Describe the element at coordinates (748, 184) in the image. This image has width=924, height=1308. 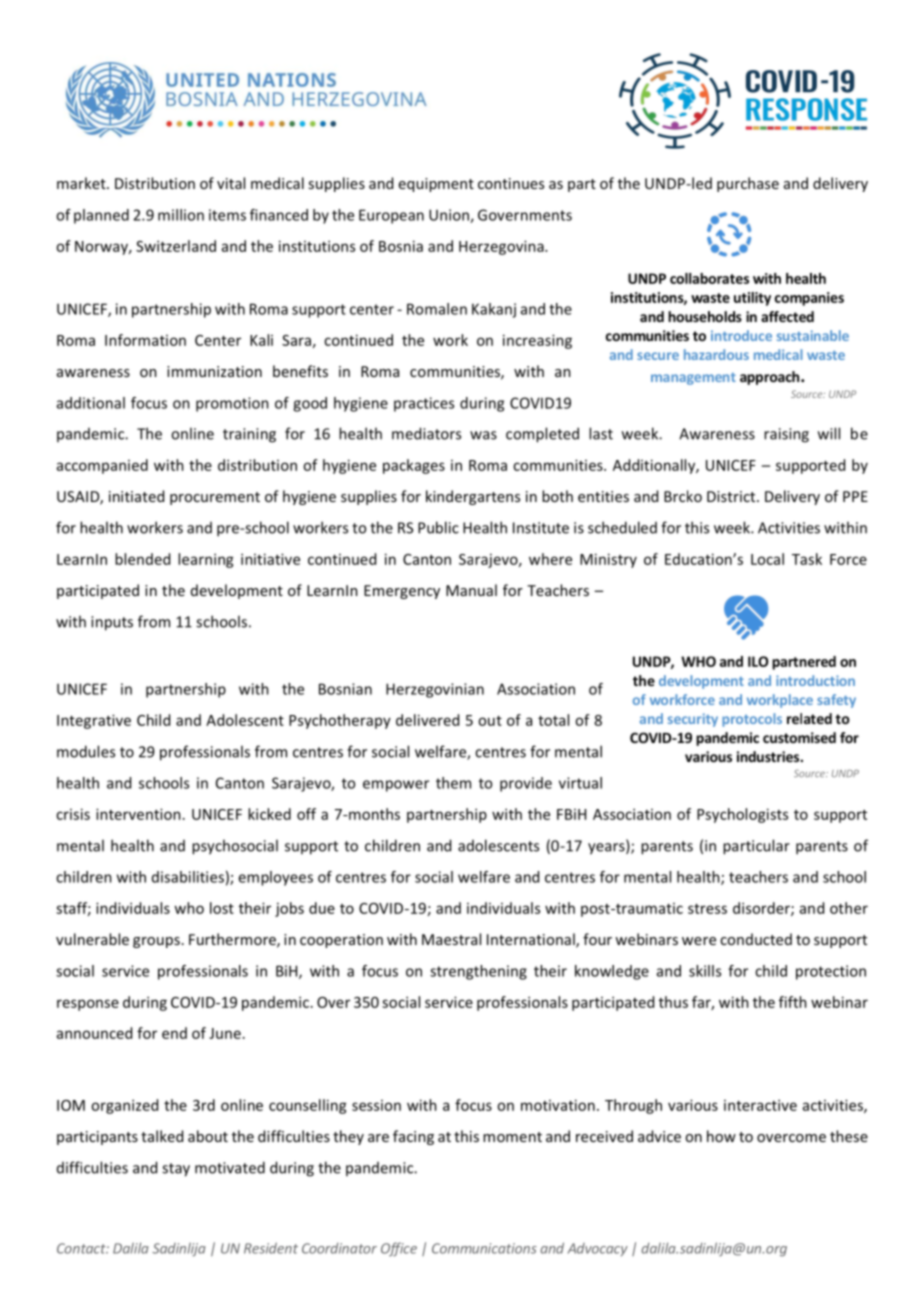
I see `purchase` at that location.
